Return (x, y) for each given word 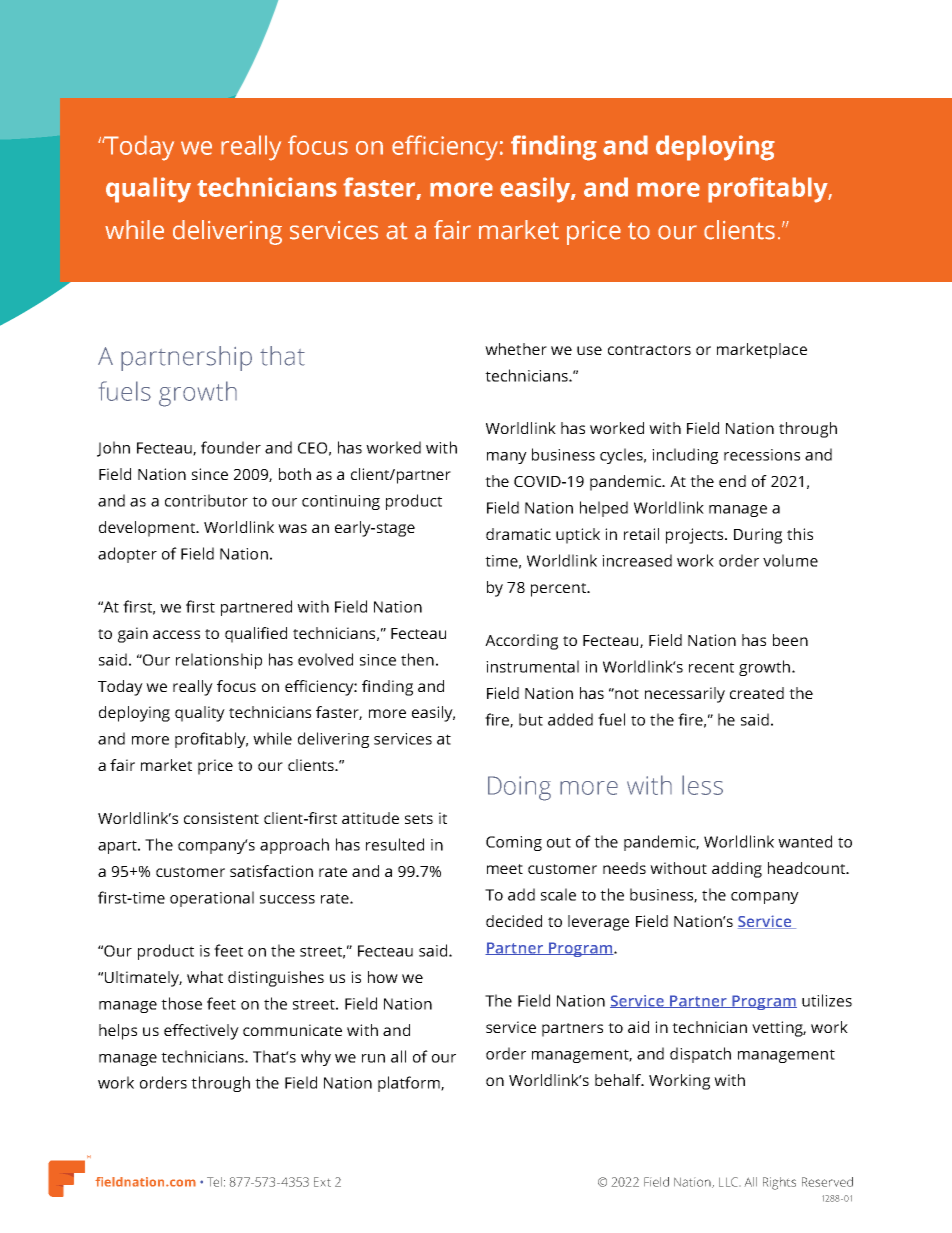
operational (212, 899)
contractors (649, 350)
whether (516, 349)
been (790, 640)
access (176, 634)
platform (410, 1084)
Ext (322, 1182)
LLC (729, 1182)
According (521, 642)
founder (231, 447)
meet (505, 869)
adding (737, 870)
